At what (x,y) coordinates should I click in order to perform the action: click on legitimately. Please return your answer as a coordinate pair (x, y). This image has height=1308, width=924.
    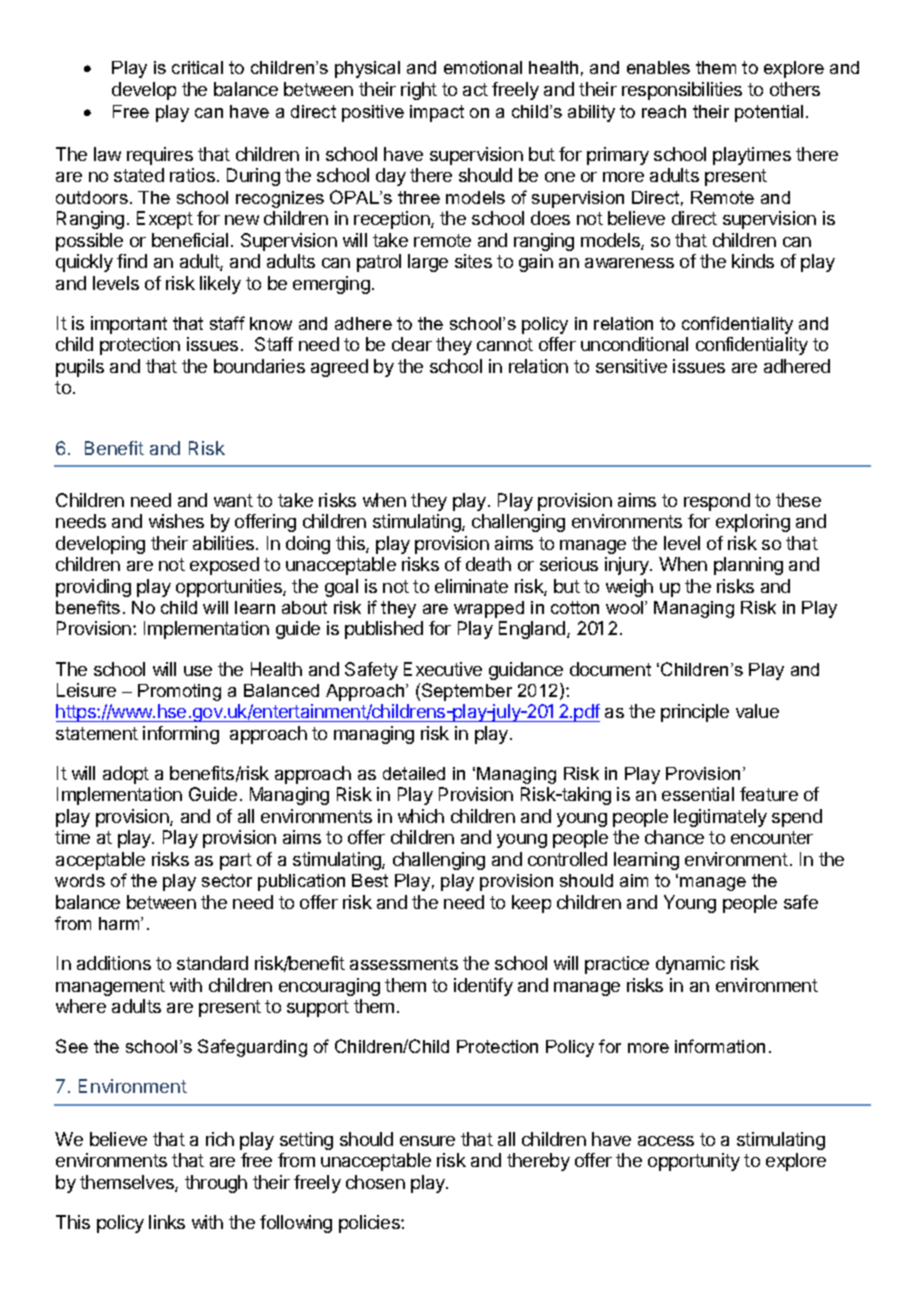
    Looking at the image, I should click on (720, 818).
